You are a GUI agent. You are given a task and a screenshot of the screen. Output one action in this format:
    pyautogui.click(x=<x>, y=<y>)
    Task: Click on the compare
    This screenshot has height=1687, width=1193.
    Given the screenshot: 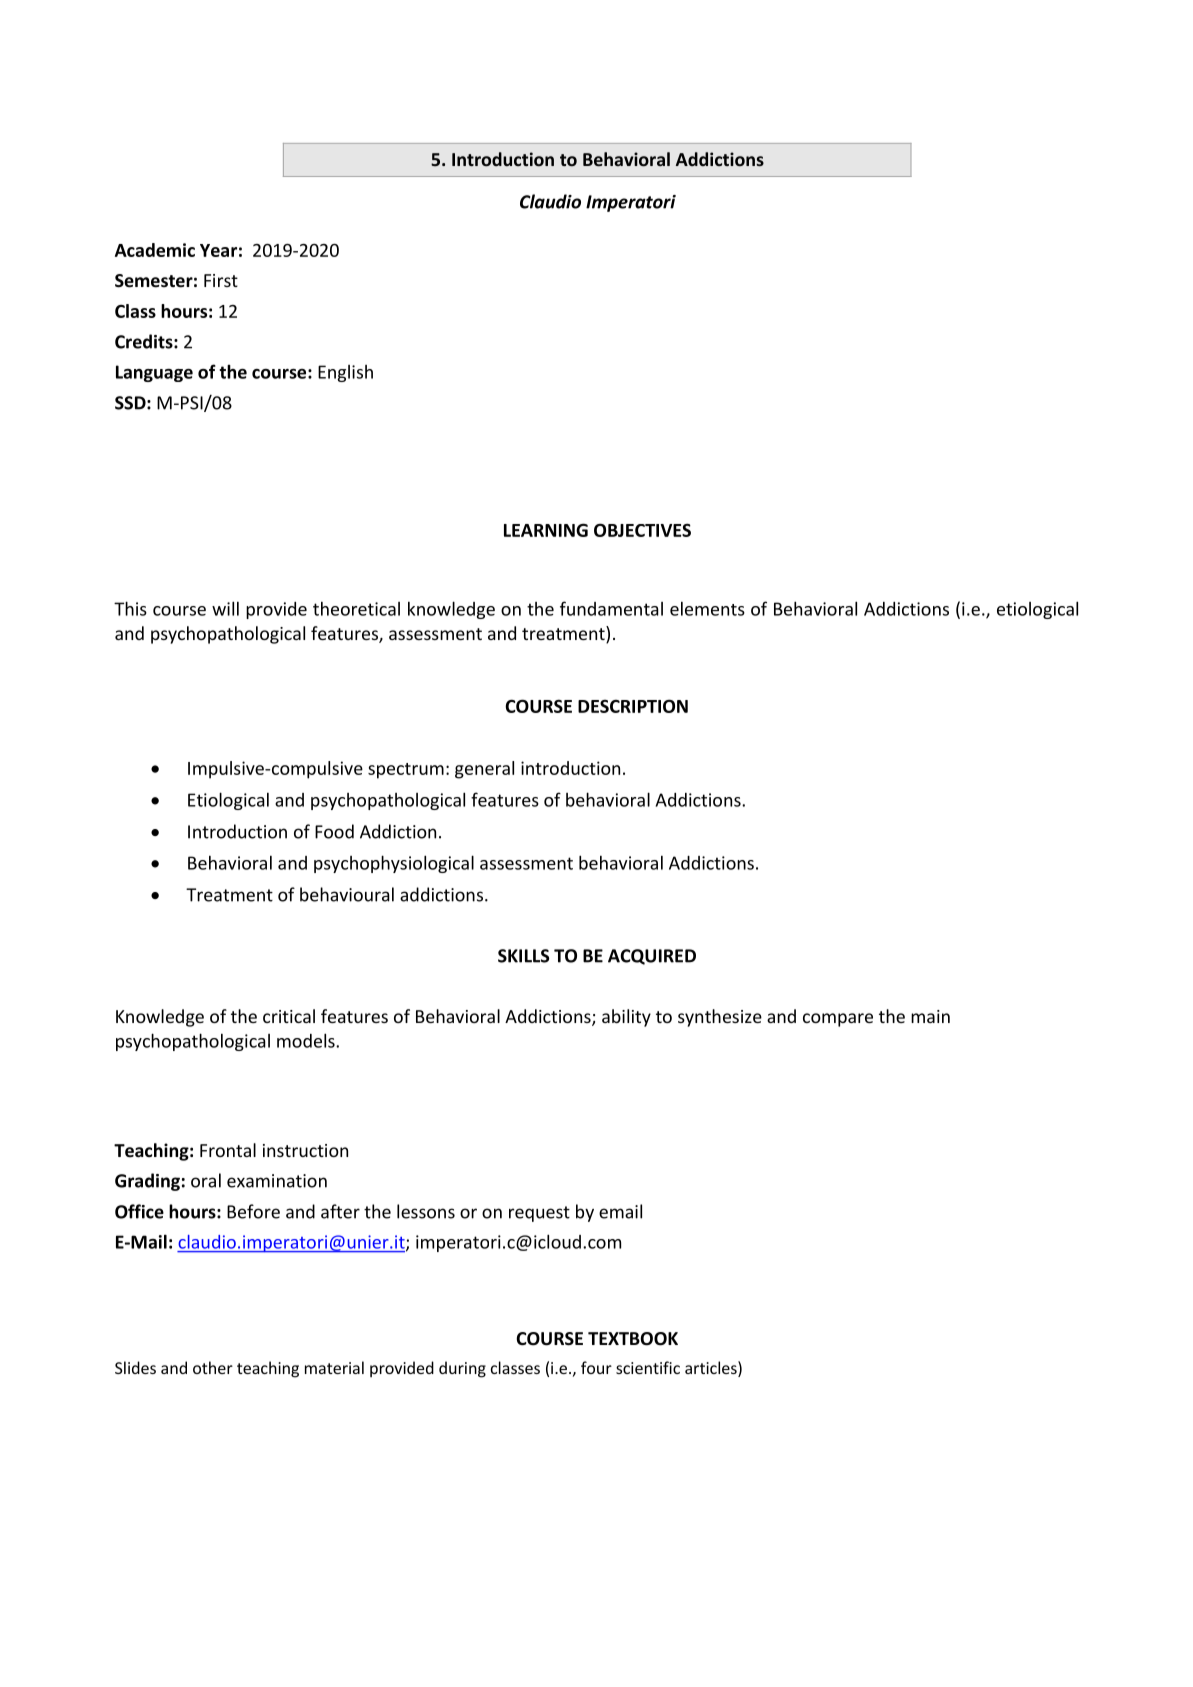 What is the action you would take?
    pyautogui.click(x=838, y=1020)
